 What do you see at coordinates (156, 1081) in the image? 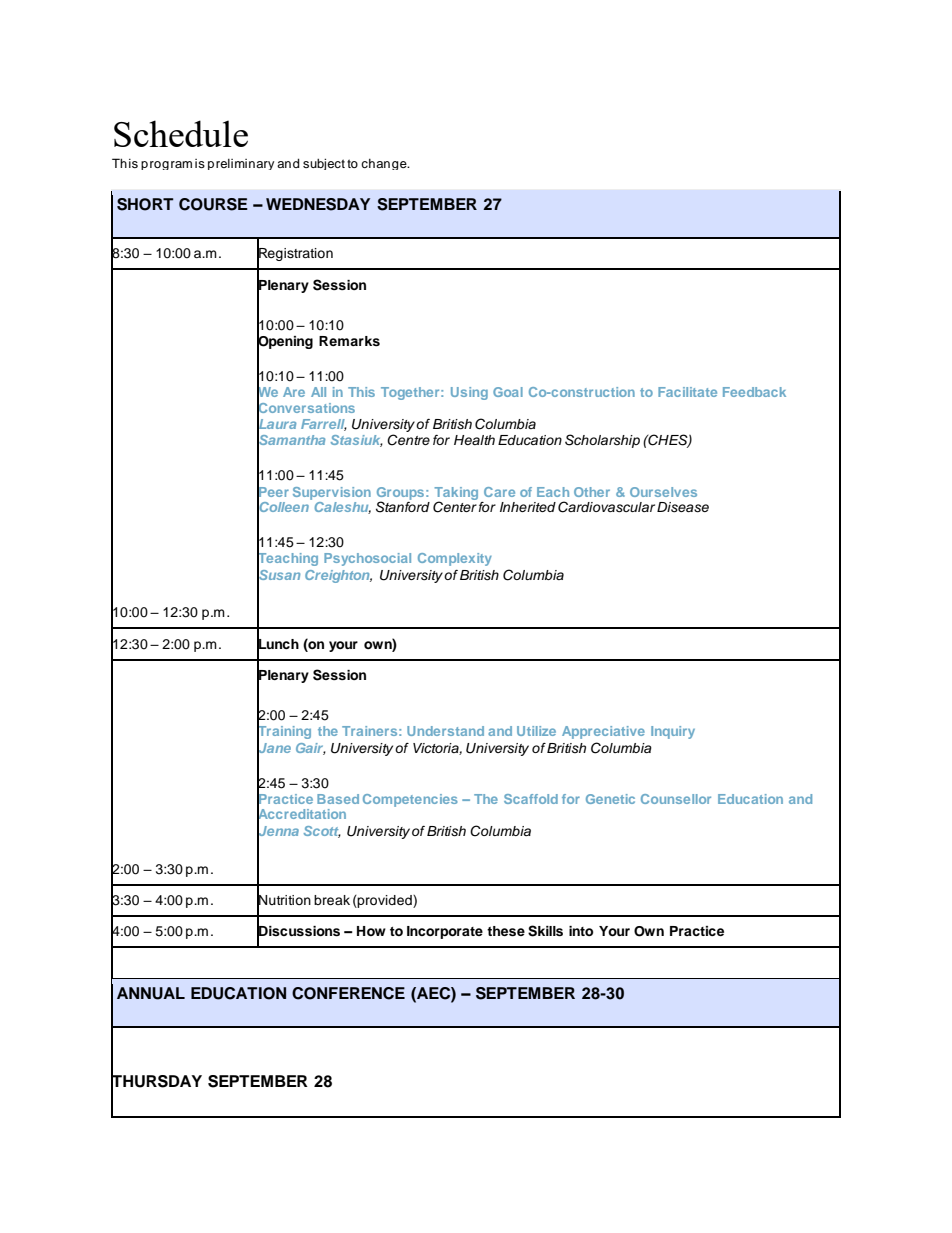
I see `THURSDAY` at bounding box center [156, 1081].
